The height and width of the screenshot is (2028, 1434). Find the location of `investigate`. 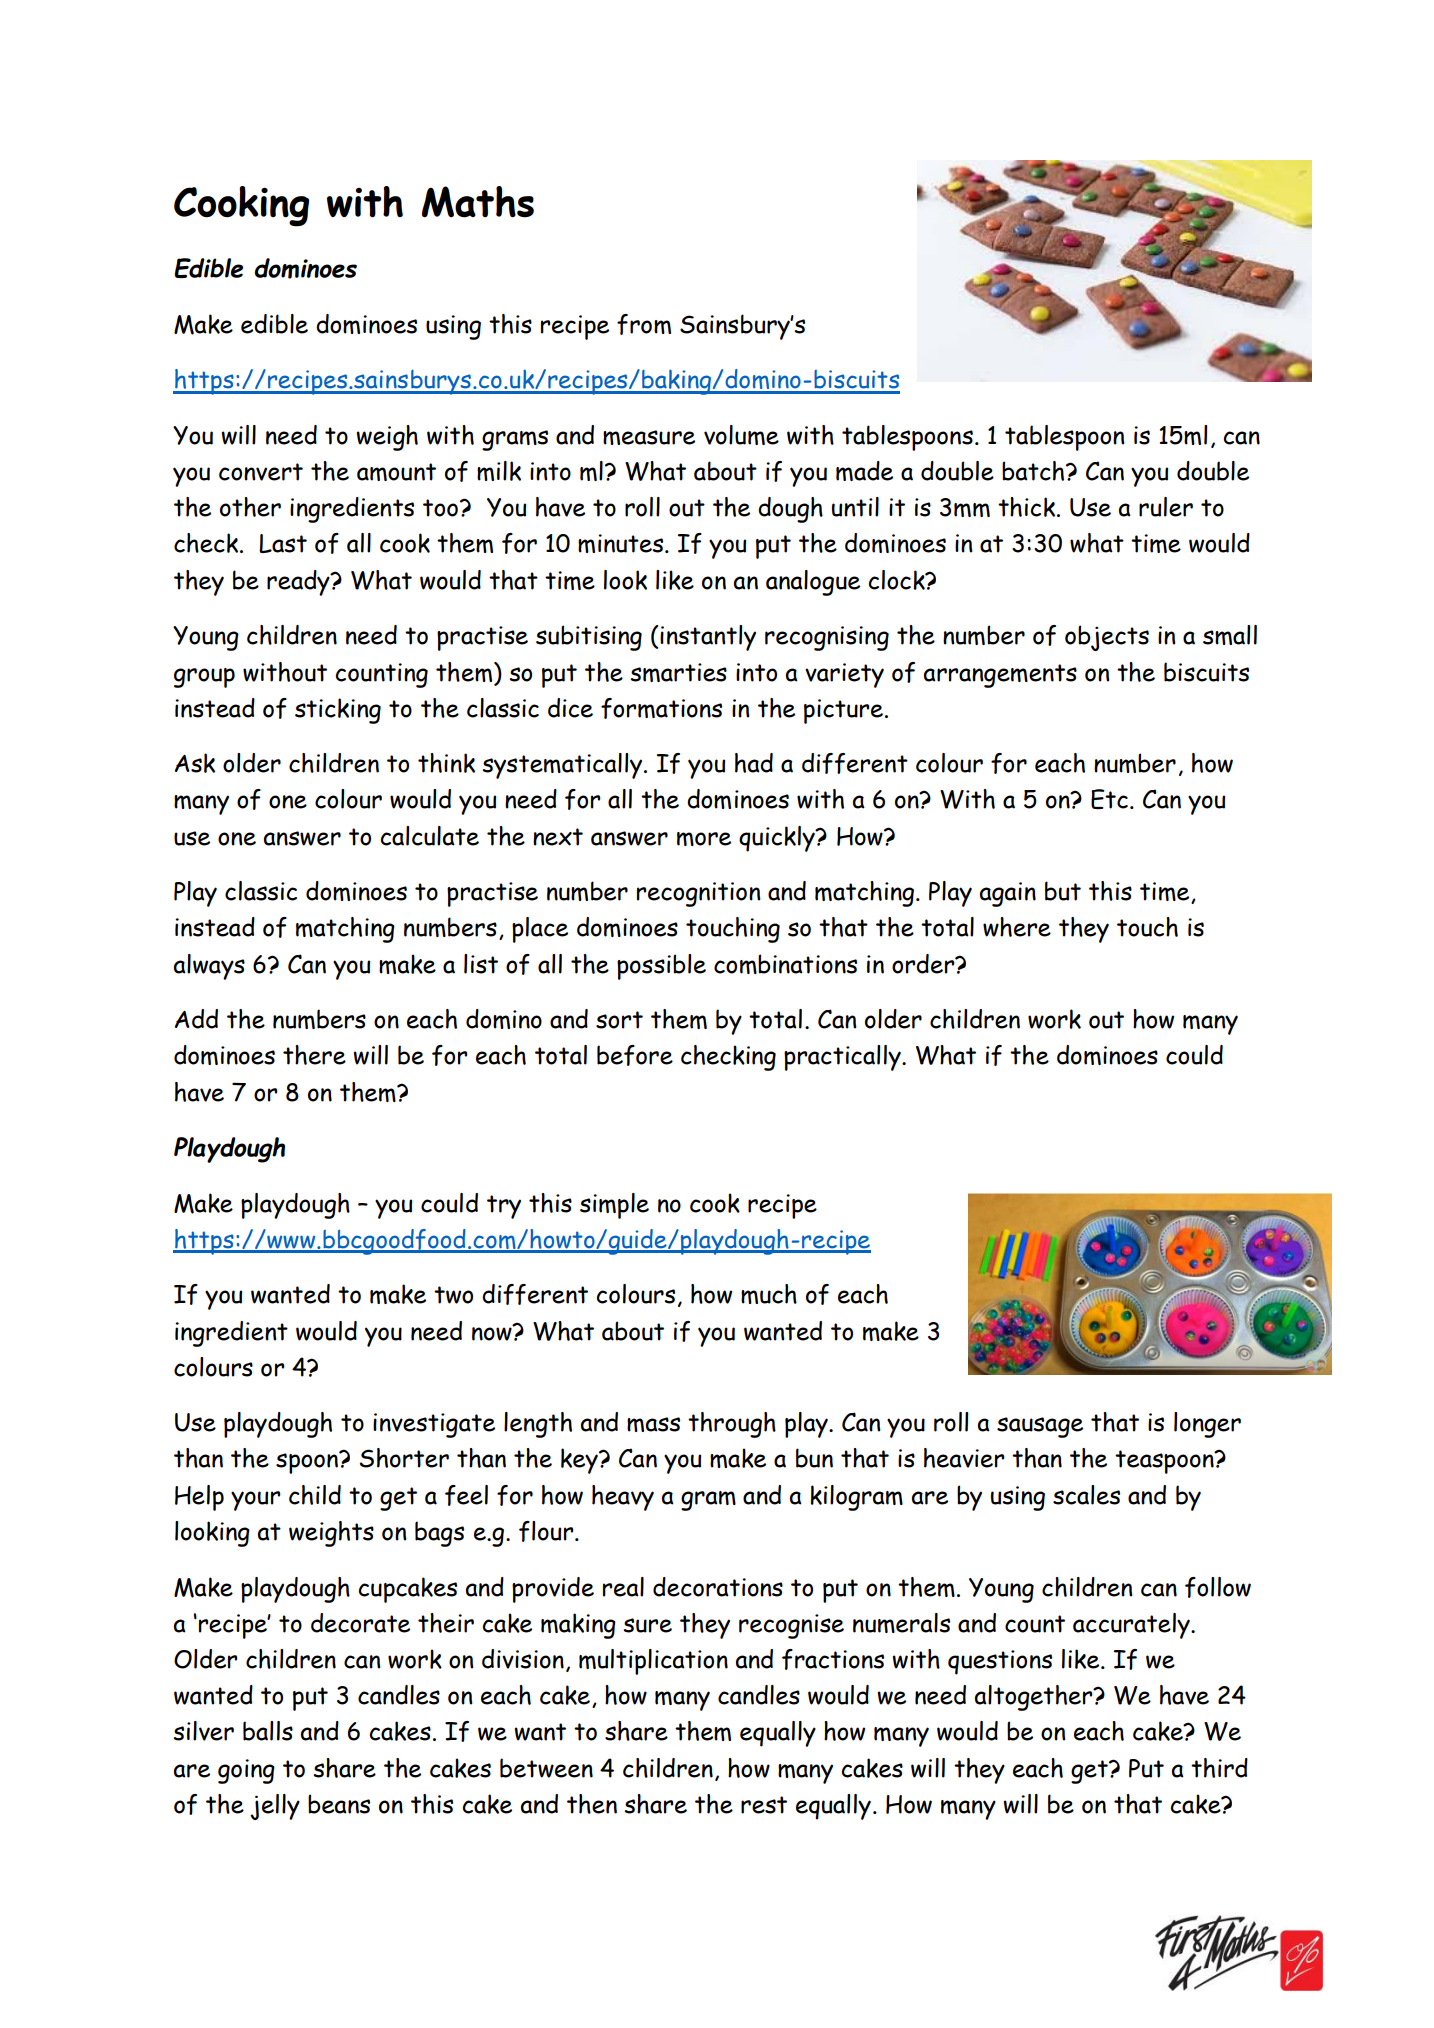

investigate is located at coordinates (434, 1425).
